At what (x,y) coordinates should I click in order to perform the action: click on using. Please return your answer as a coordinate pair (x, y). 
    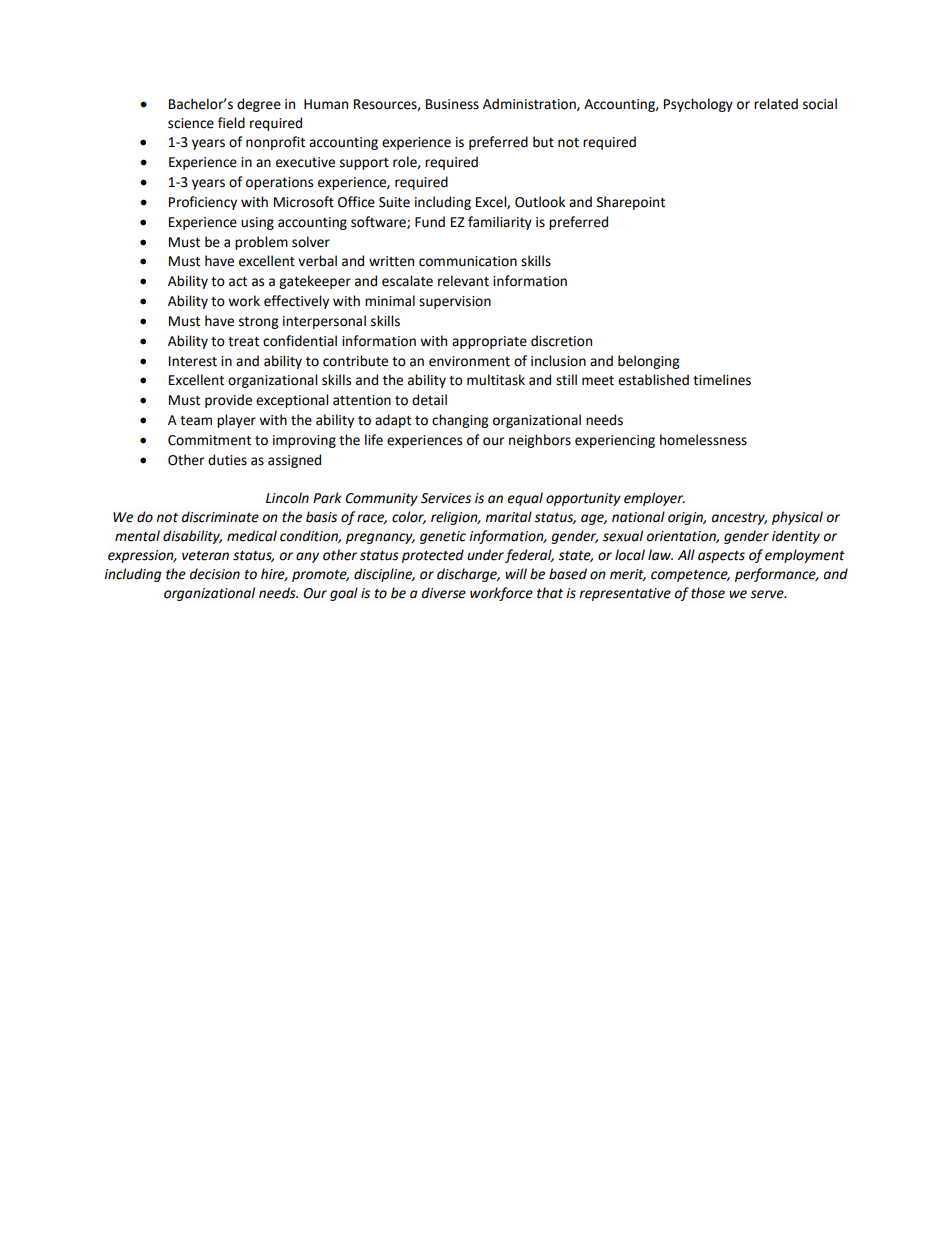
    Looking at the image, I should click on (257, 223).
